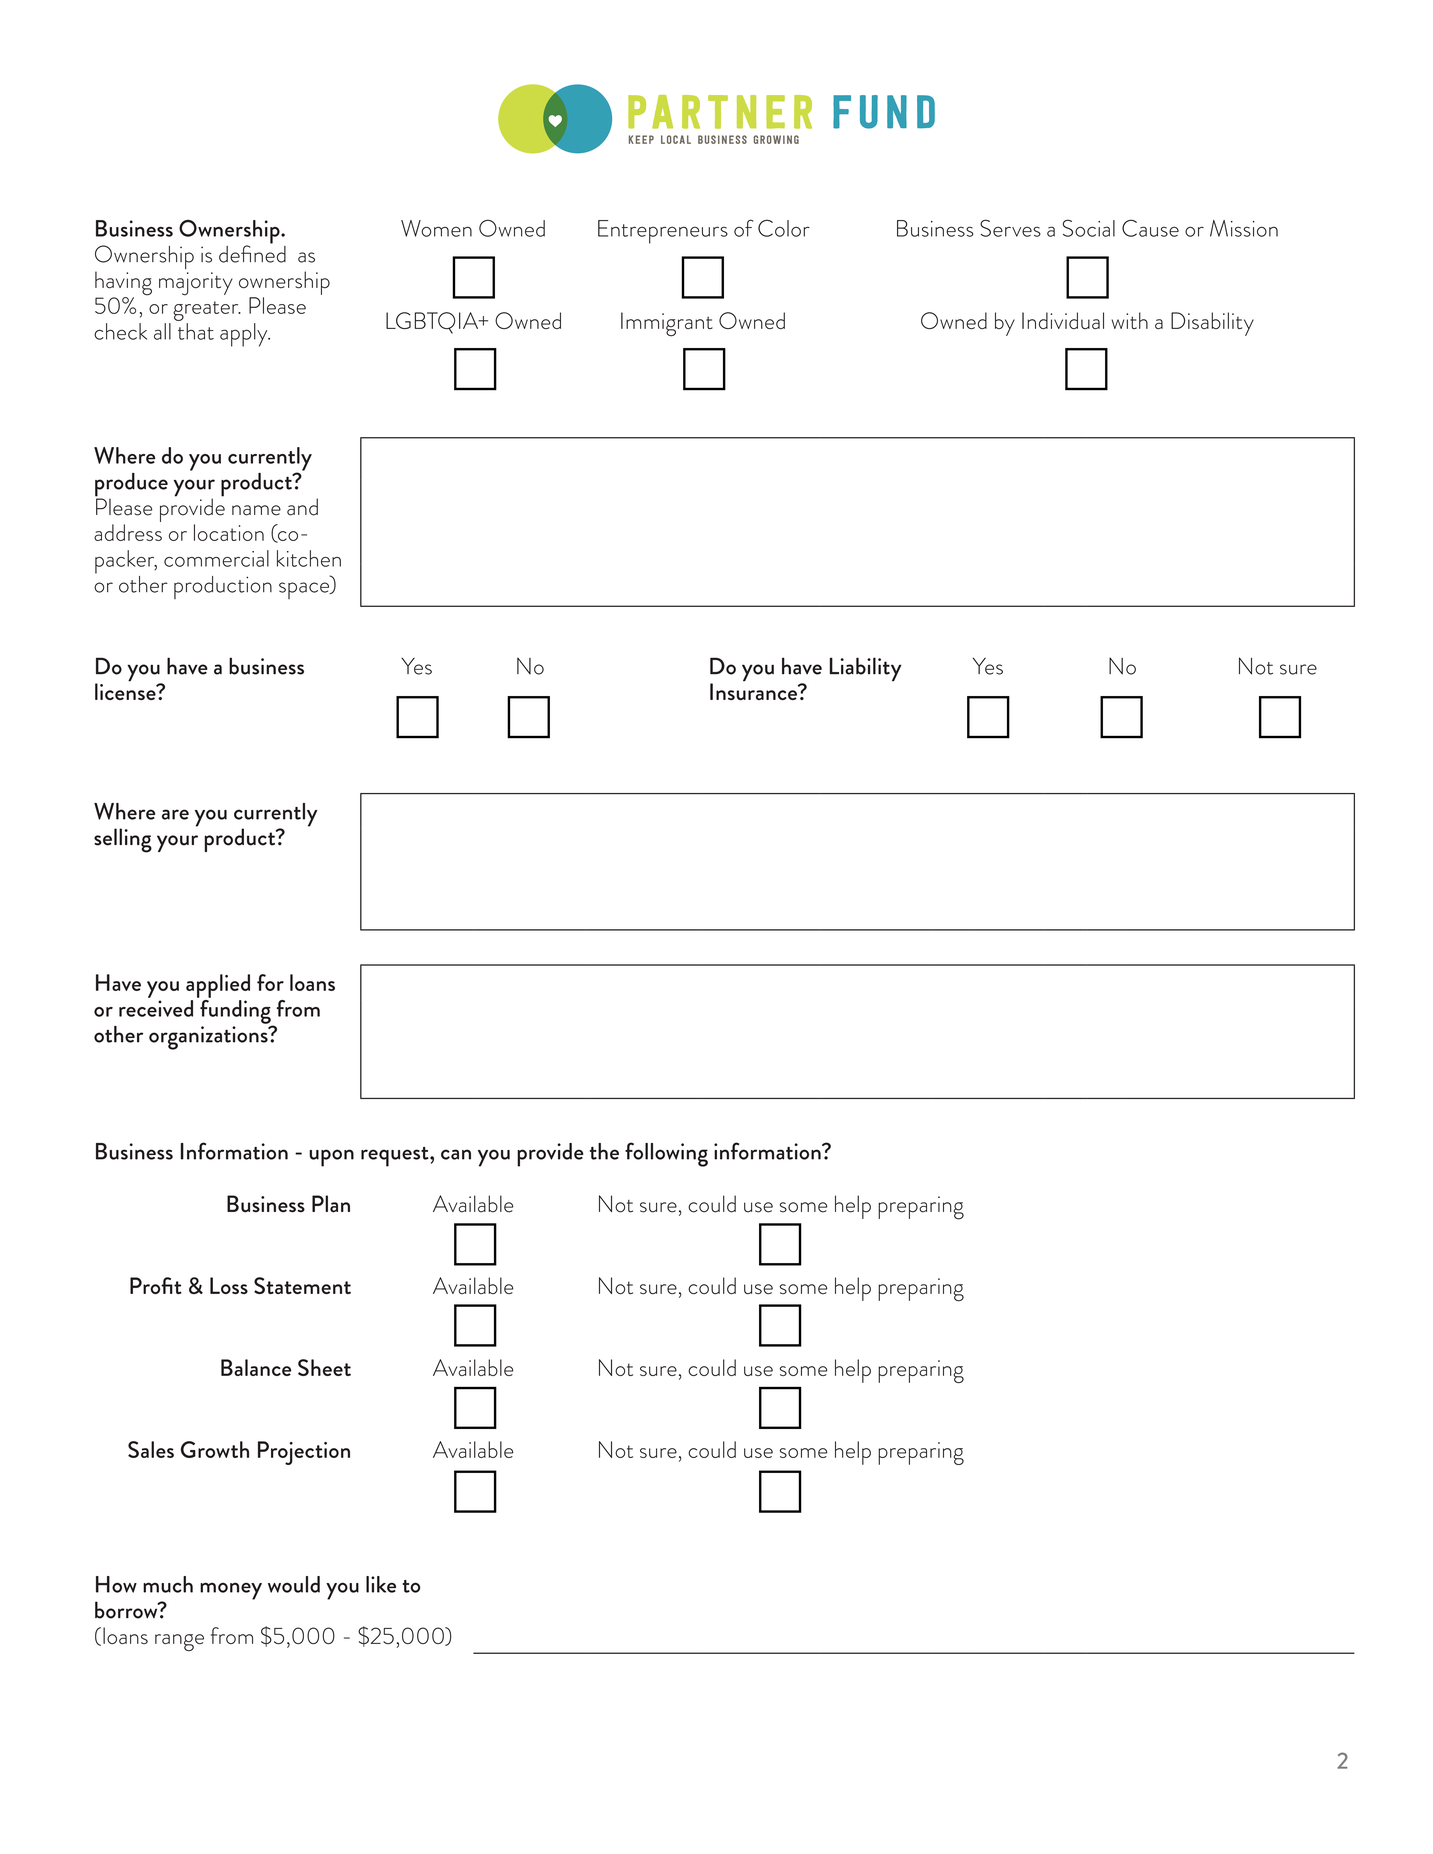 Image resolution: width=1433 pixels, height=1854 pixels. What do you see at coordinates (324, 1367) in the screenshot?
I see `Sheet` at bounding box center [324, 1367].
